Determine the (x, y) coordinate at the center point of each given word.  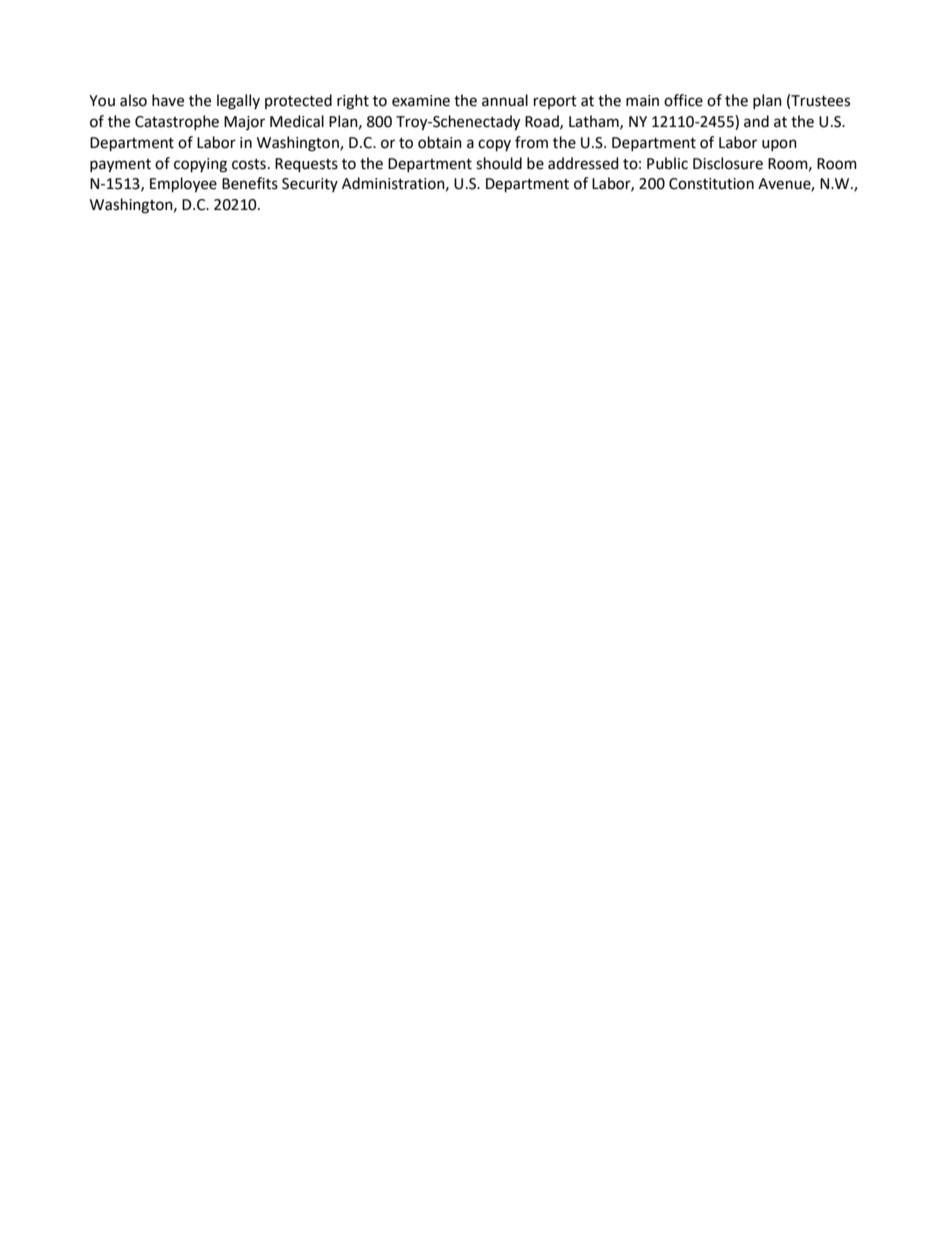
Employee (183, 185)
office (683, 100)
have (168, 100)
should (499, 163)
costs (249, 164)
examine (421, 101)
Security (310, 185)
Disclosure (728, 163)
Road (543, 122)
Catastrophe (177, 122)
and (756, 121)
